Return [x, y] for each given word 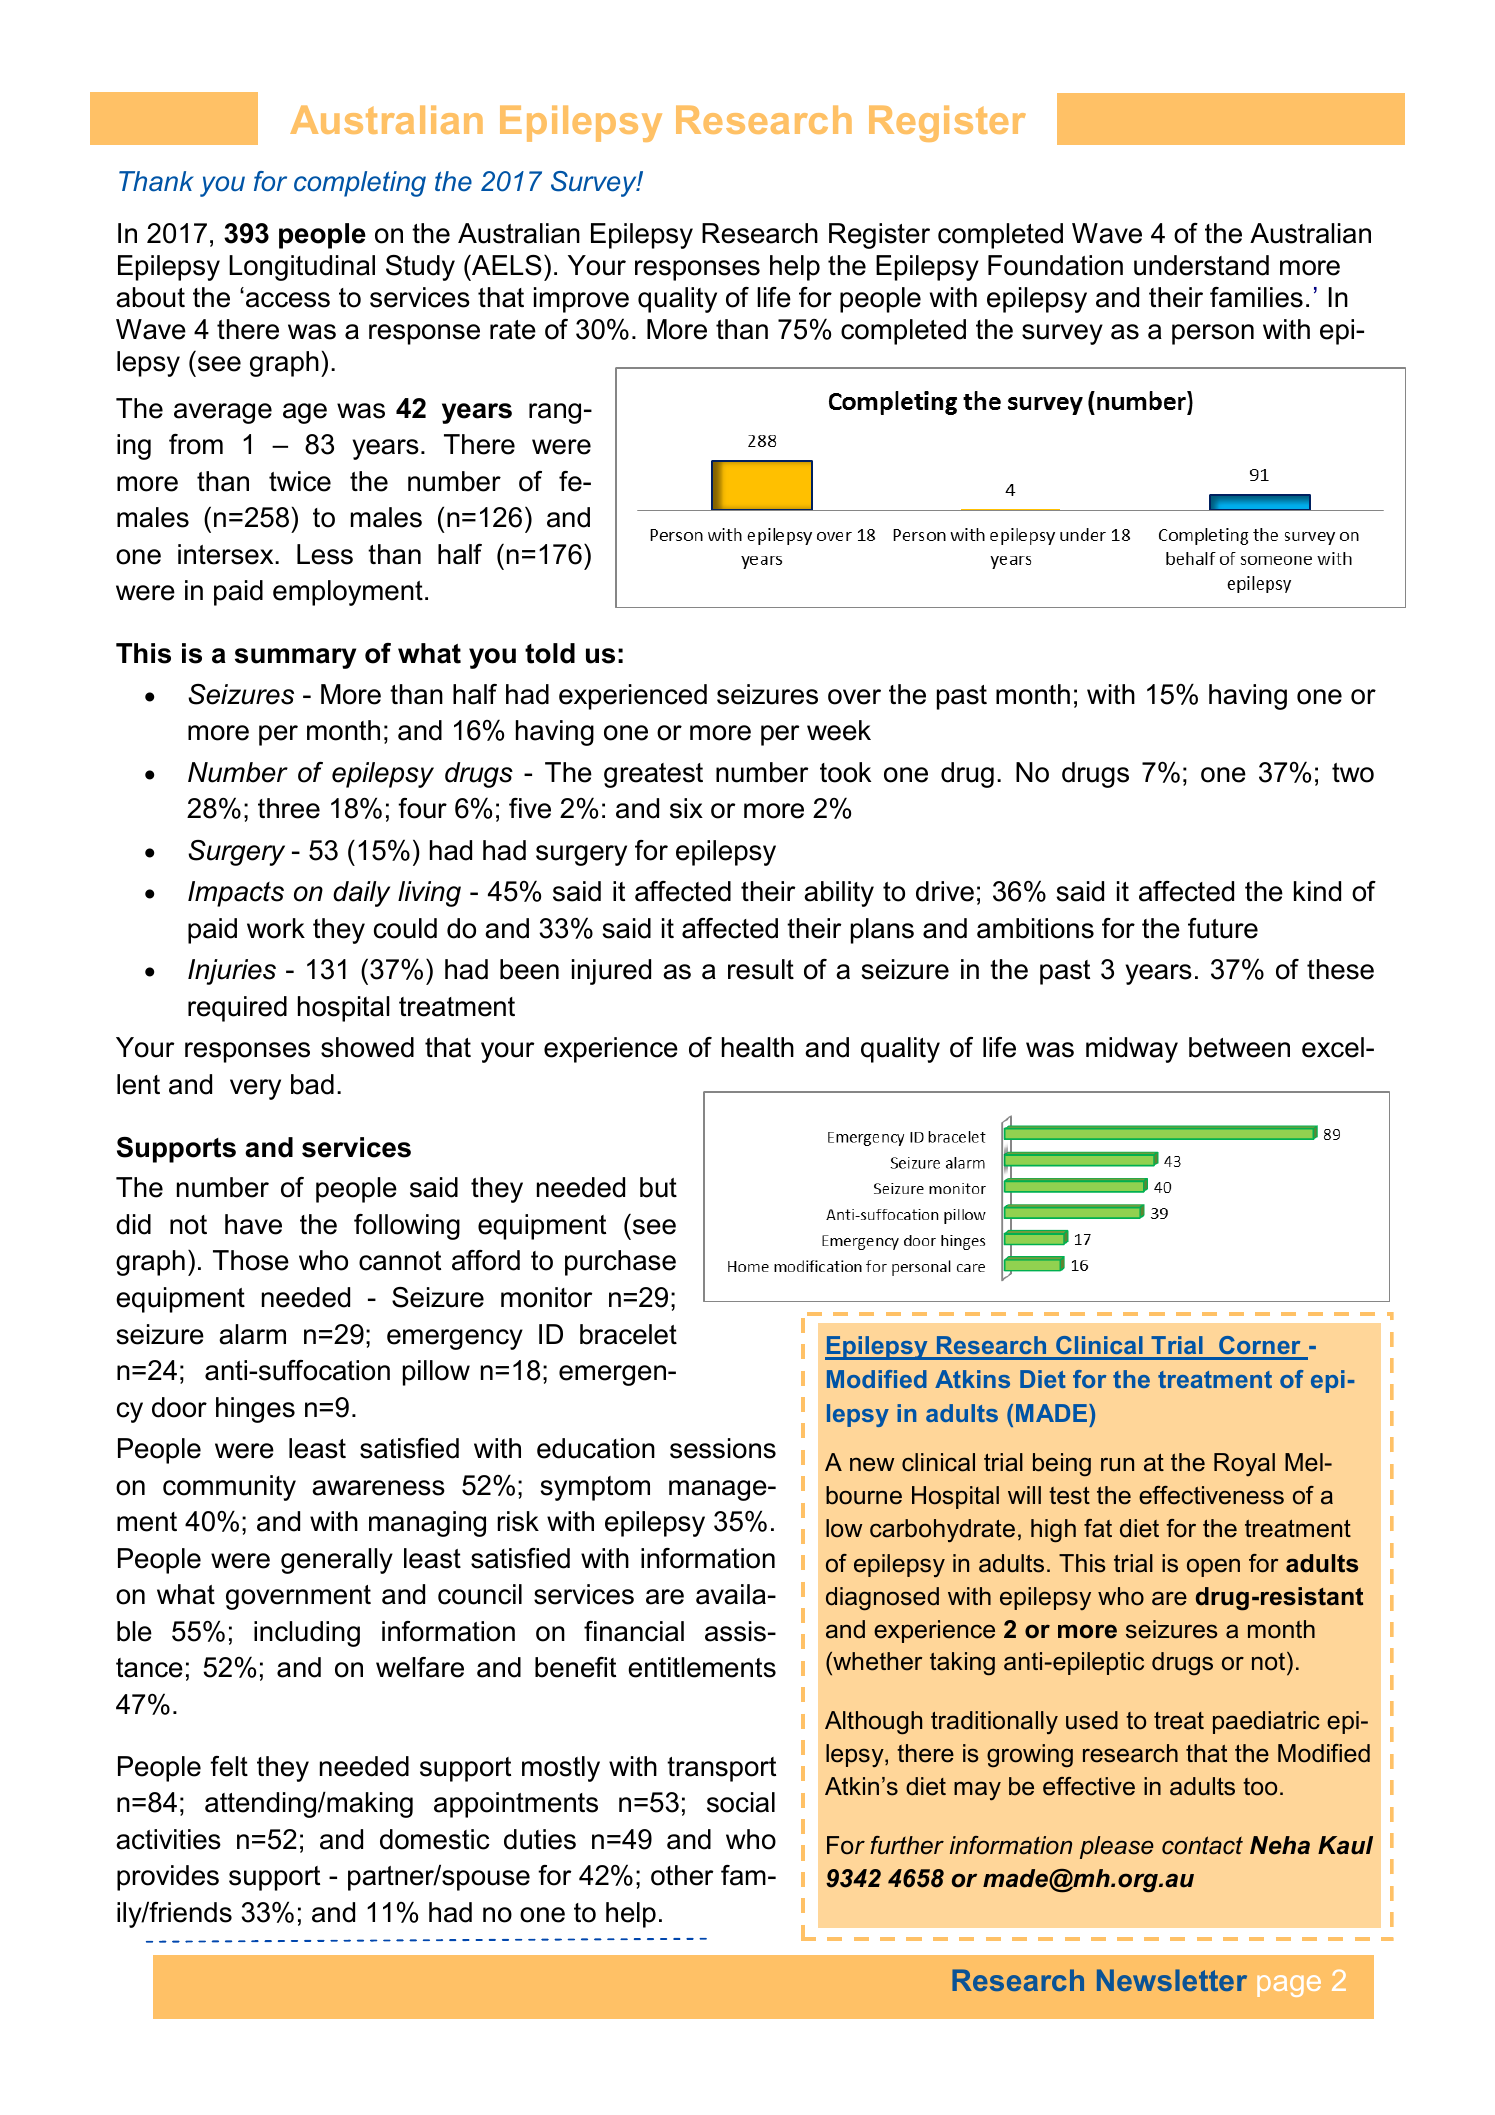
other [682, 1875]
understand [1201, 265]
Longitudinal [302, 268]
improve [581, 300]
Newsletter [1172, 1980]
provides [168, 1878]
